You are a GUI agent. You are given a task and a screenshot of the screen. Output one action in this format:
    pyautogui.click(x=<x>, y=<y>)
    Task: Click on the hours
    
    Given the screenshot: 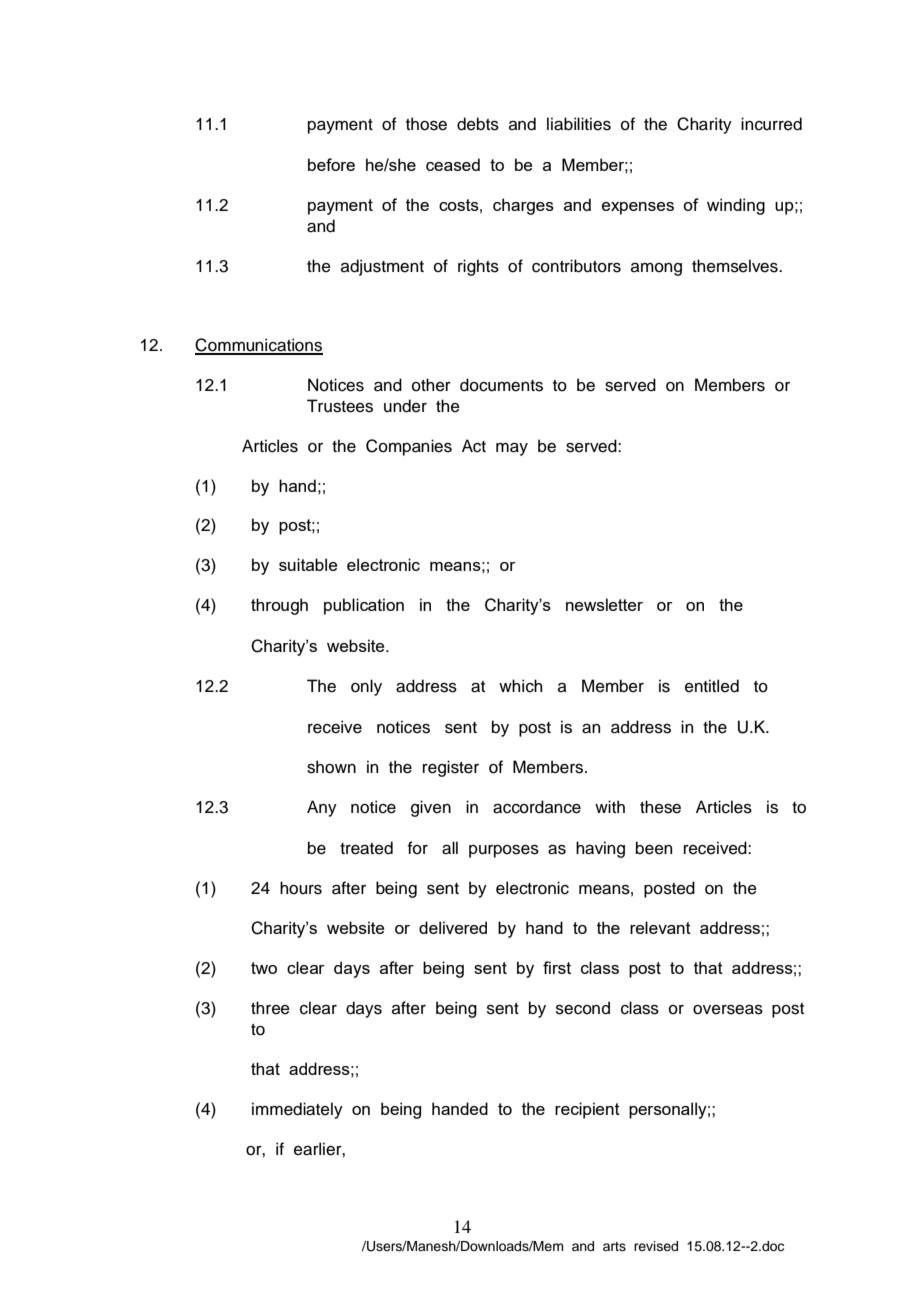 What is the action you would take?
    pyautogui.click(x=301, y=888)
